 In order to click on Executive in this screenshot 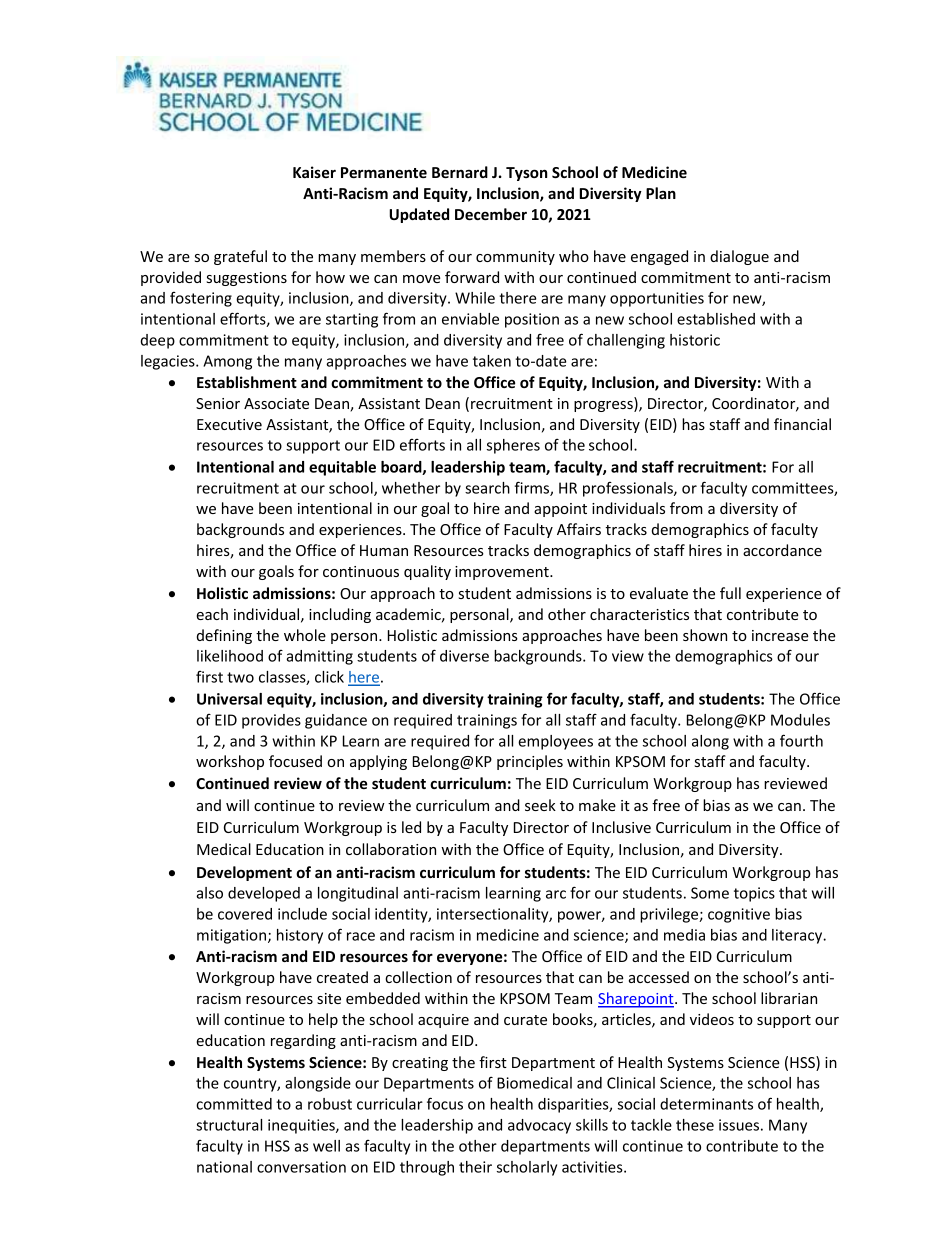, I will do `click(229, 424)`.
